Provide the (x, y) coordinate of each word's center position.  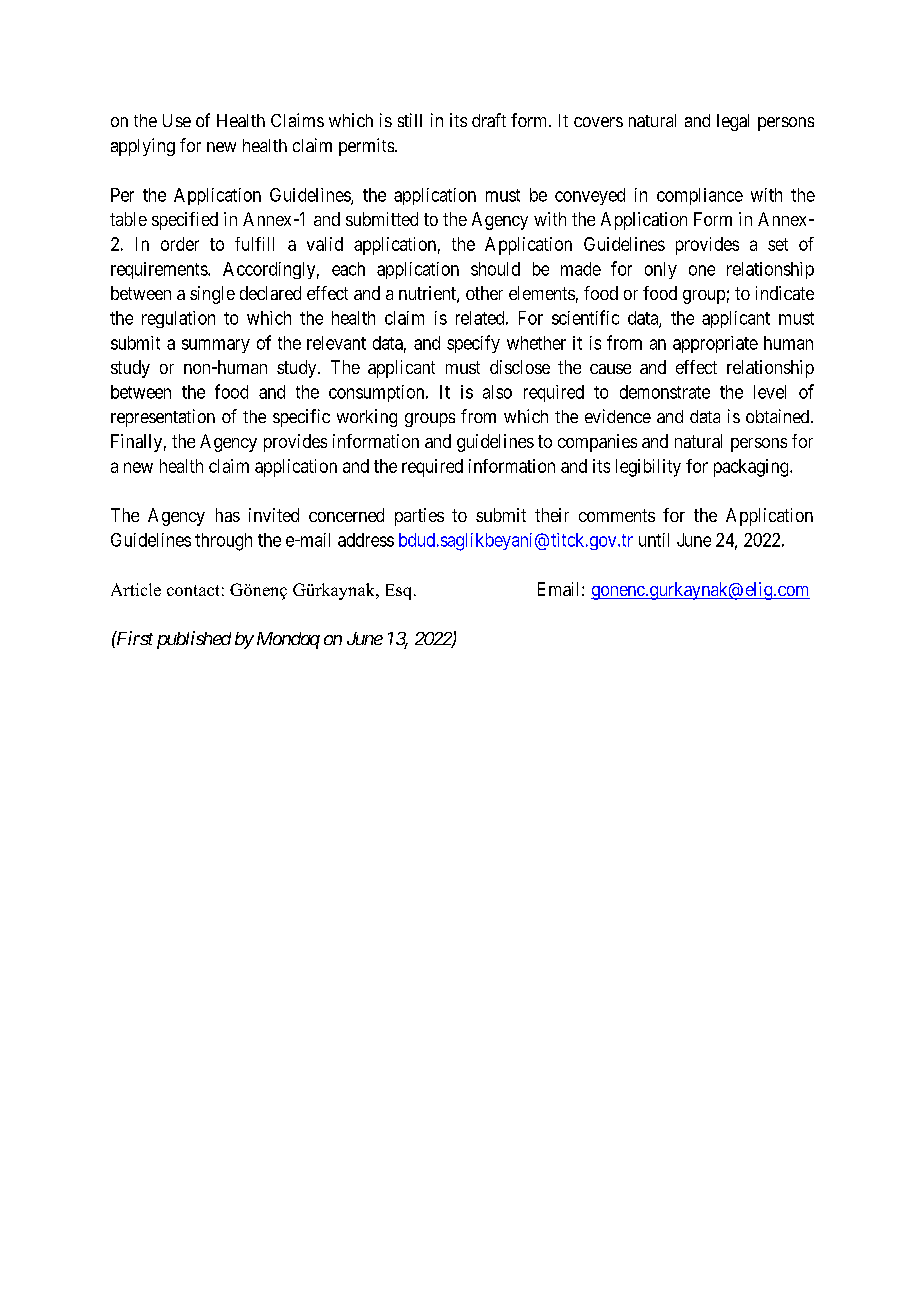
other (484, 293)
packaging (752, 468)
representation (163, 418)
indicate (785, 293)
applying (143, 147)
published (194, 640)
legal (733, 122)
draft (489, 120)
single (212, 295)
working (367, 418)
